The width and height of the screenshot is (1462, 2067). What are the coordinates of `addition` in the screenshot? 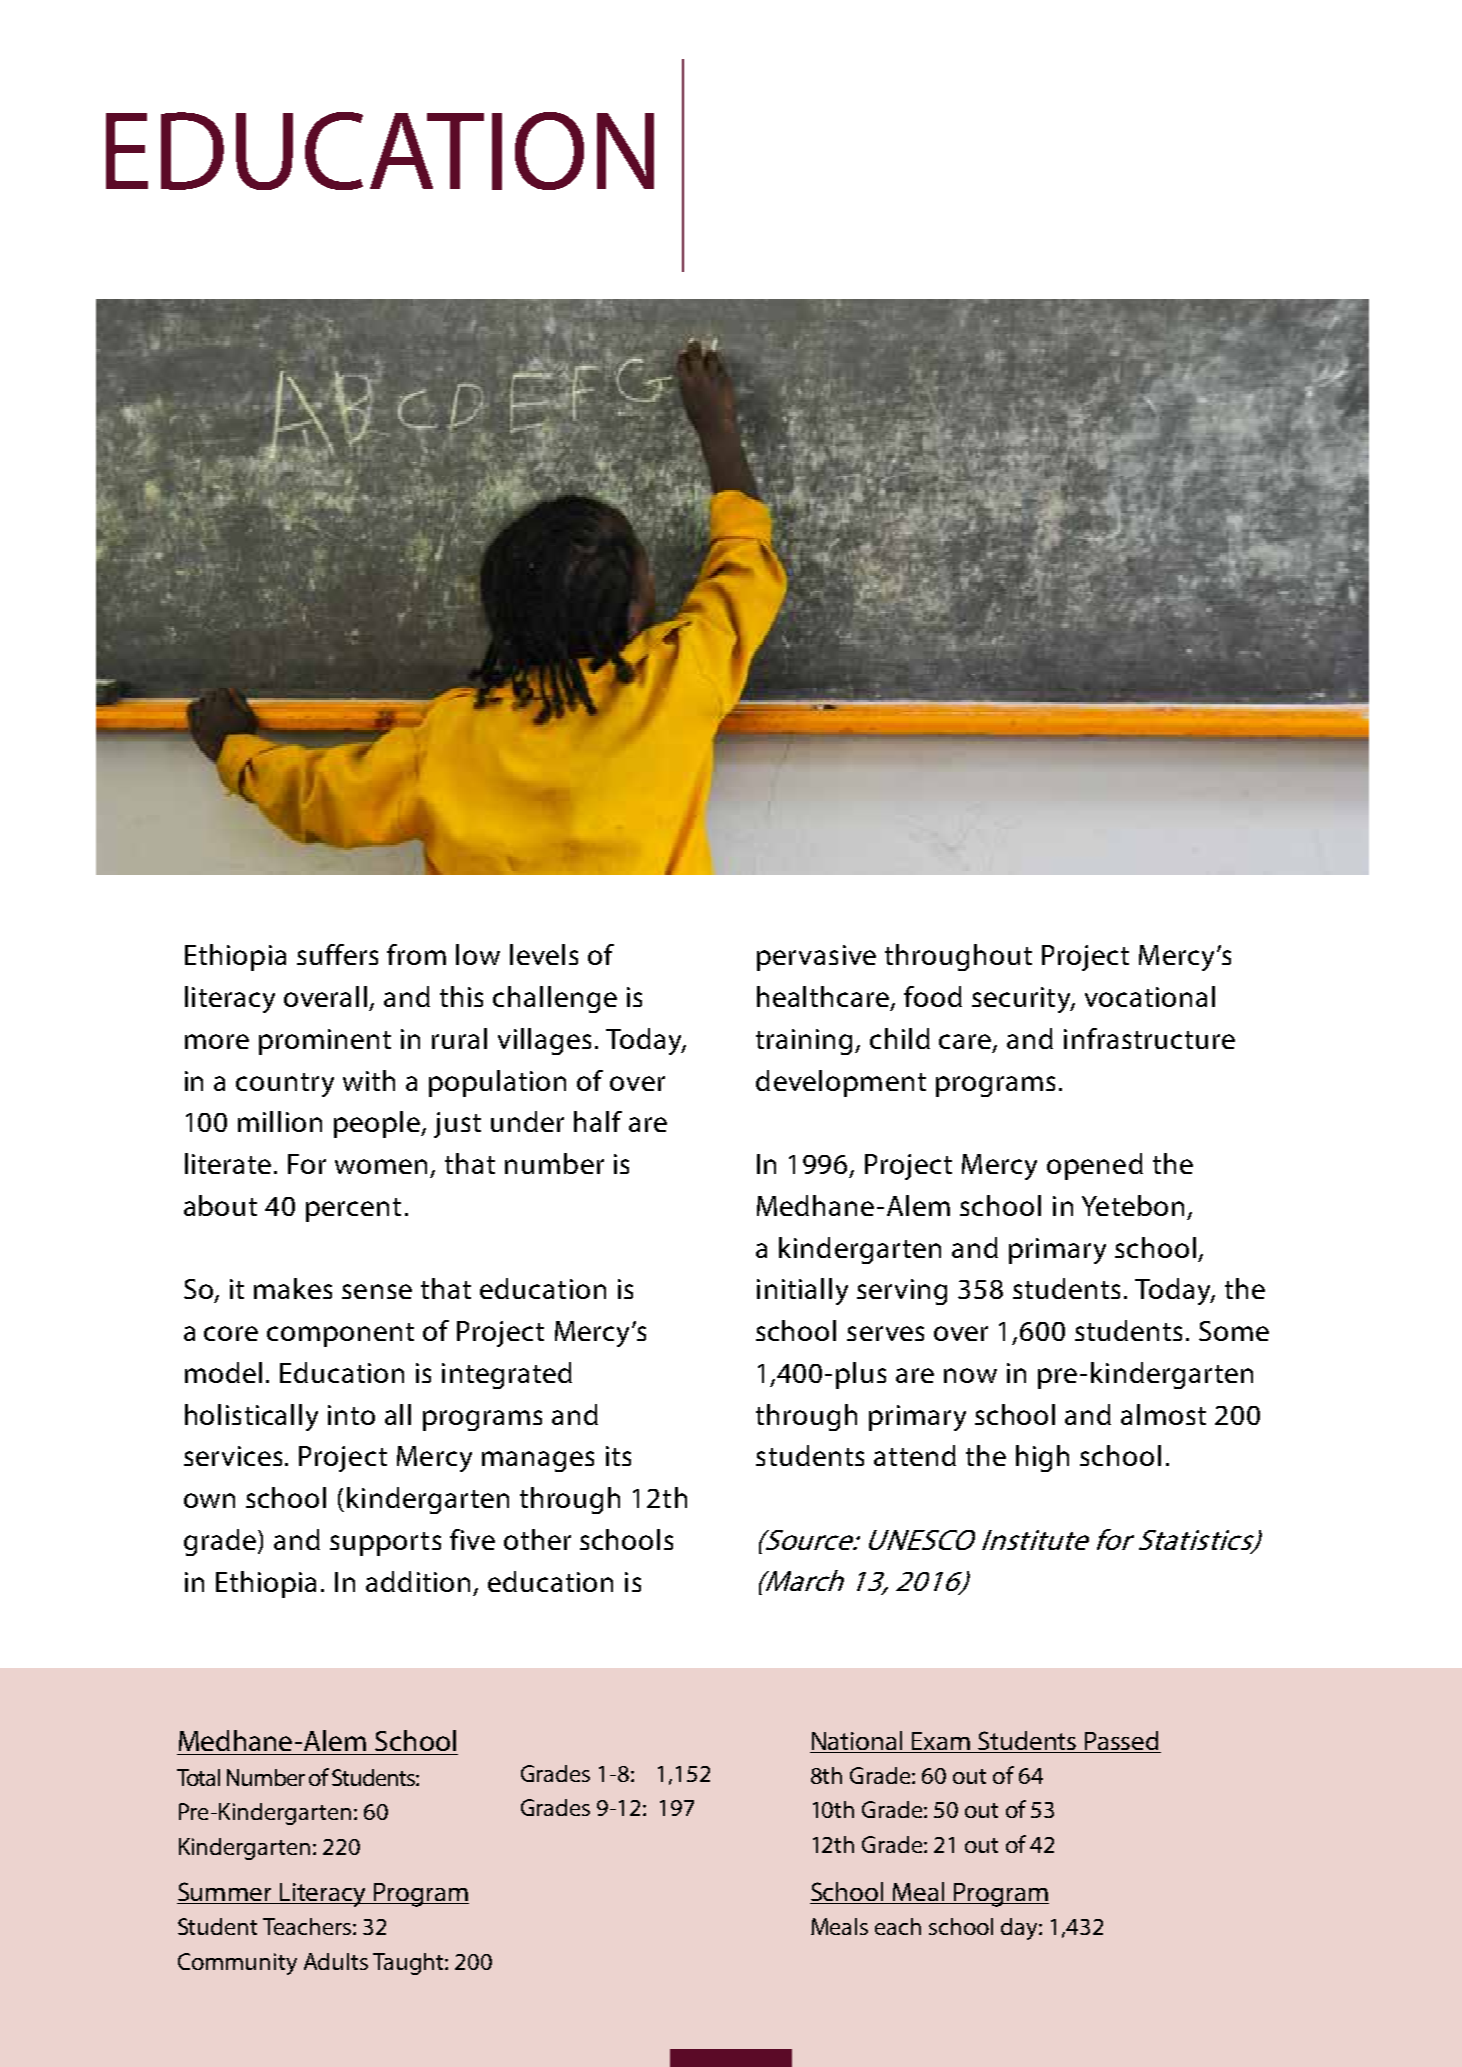 It's located at (418, 1581).
